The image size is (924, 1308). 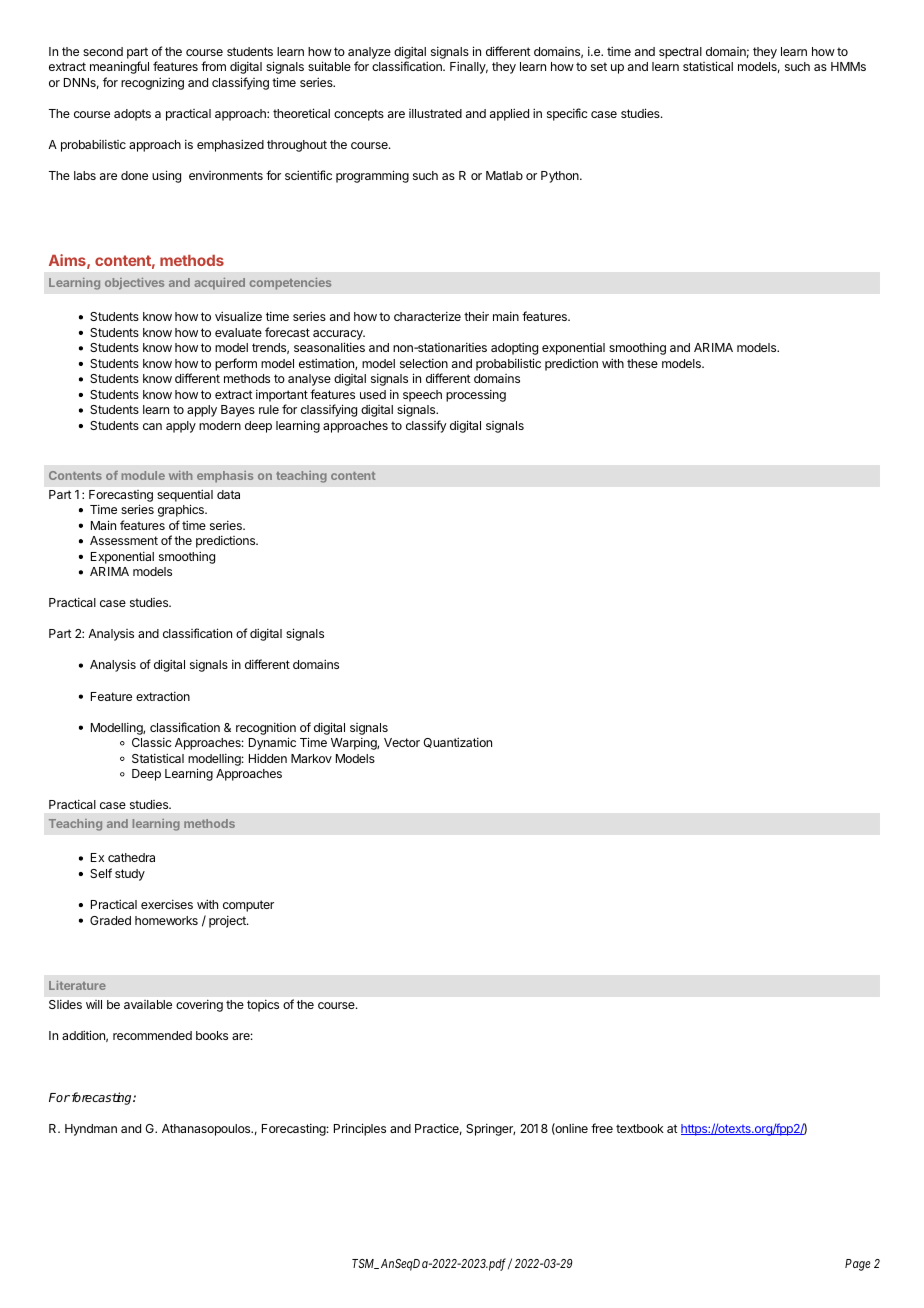 I want to click on Classic, so click(x=152, y=742).
